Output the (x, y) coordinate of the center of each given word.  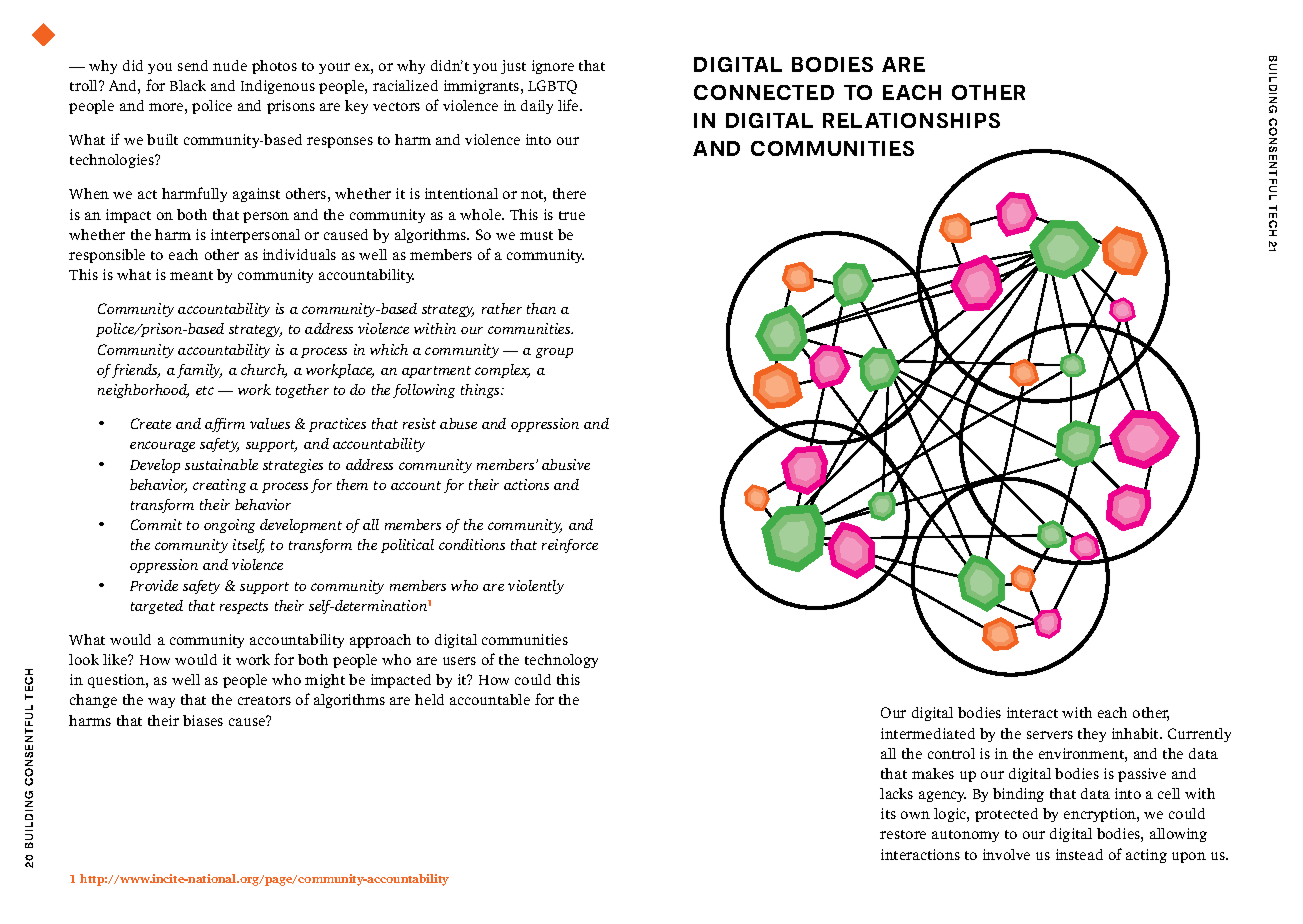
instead (1079, 854)
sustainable (221, 464)
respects (244, 608)
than (541, 308)
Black (188, 85)
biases (203, 720)
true (572, 215)
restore (903, 834)
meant (191, 275)
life (569, 105)
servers (1050, 735)
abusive (566, 464)
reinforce (570, 546)
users (459, 661)
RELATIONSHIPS (911, 120)
